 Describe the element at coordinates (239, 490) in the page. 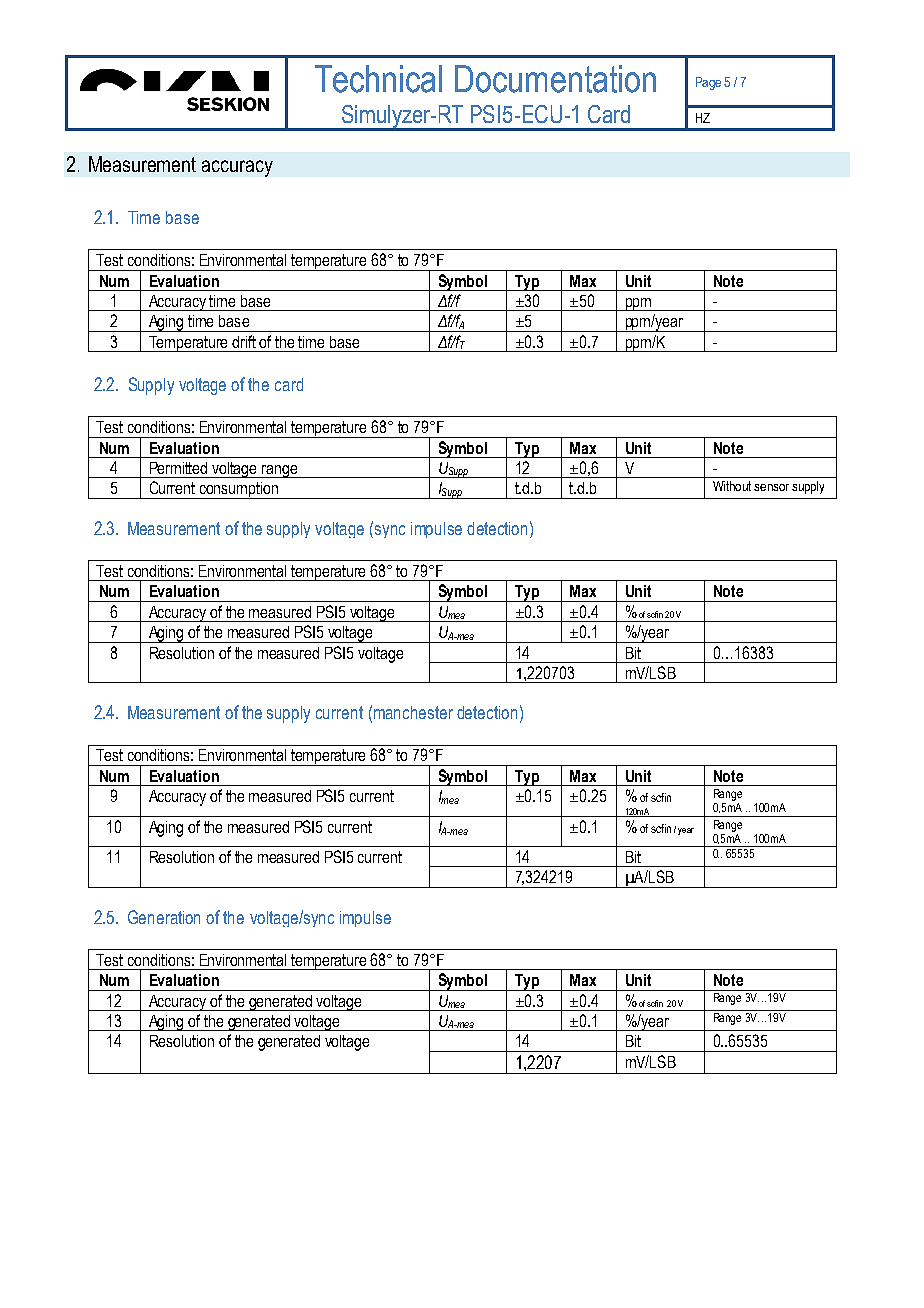

I see `consumption` at that location.
